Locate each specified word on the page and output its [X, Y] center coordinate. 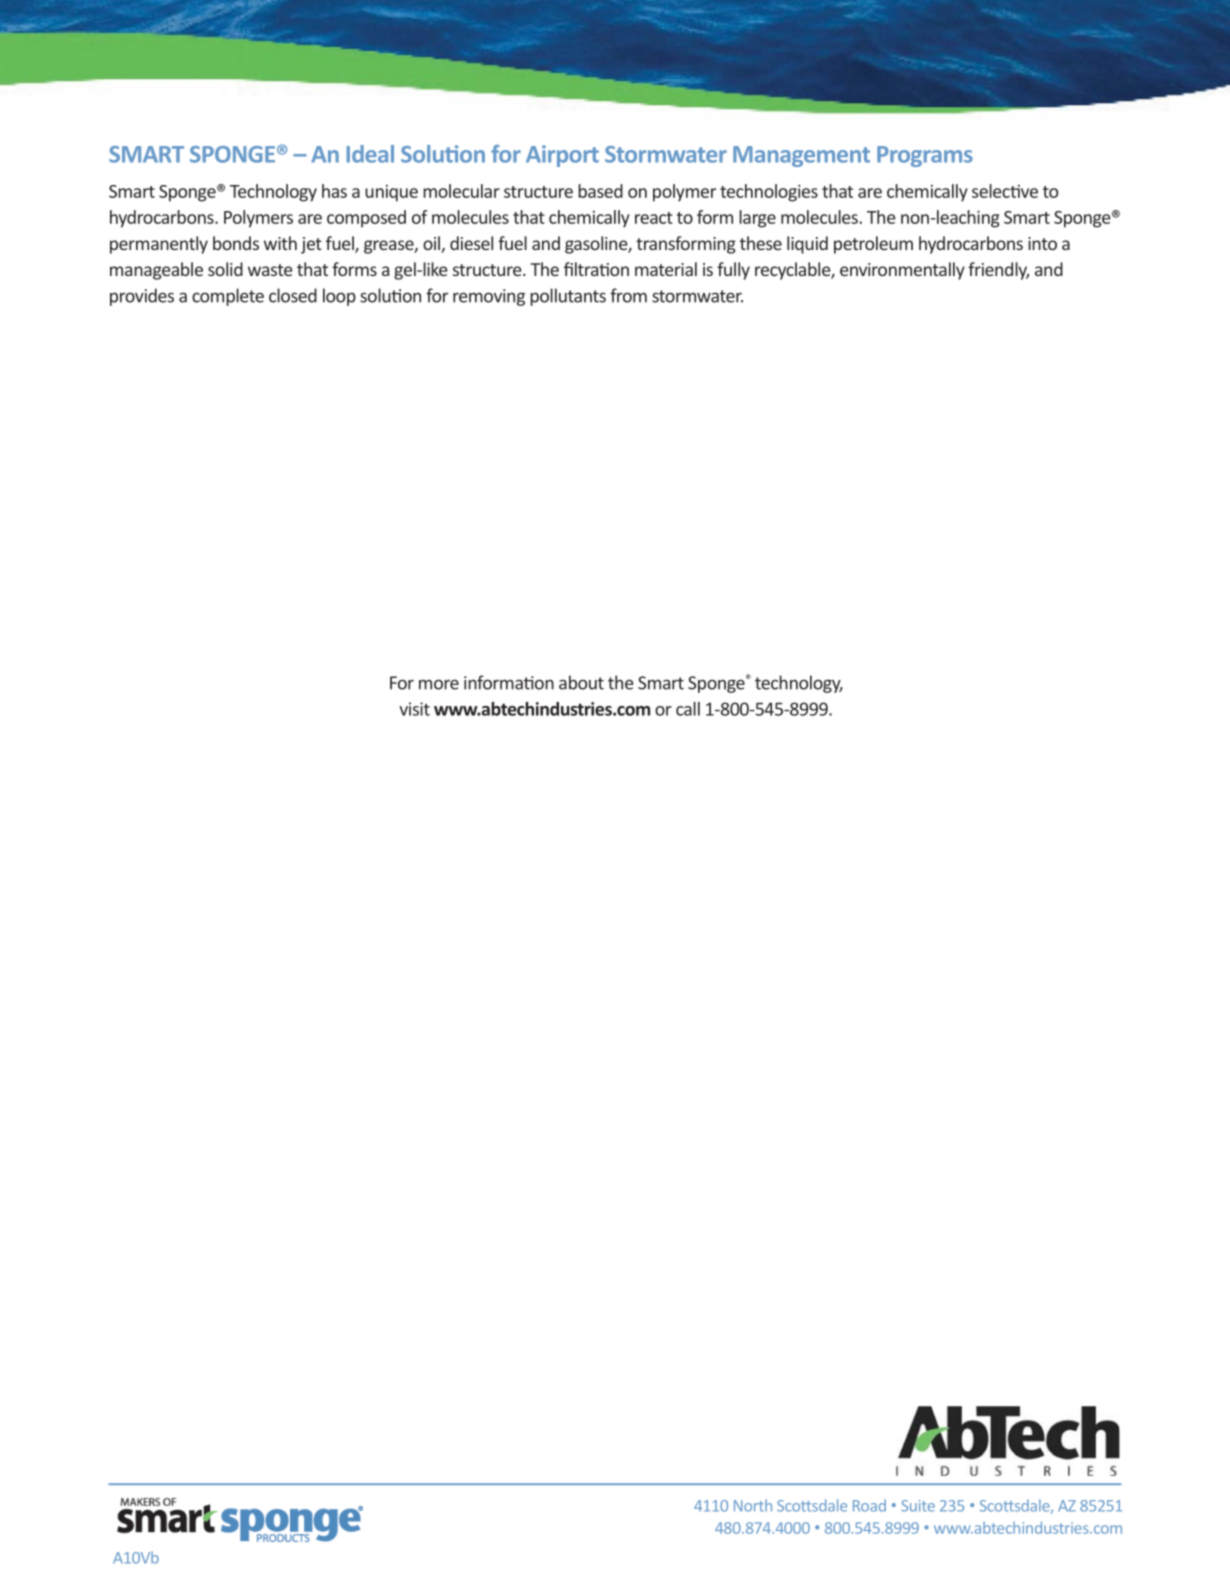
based [600, 191]
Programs [925, 156]
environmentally [902, 271]
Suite [918, 1506]
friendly [998, 271]
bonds [236, 243]
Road [869, 1505]
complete [228, 297]
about [581, 682]
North [753, 1505]
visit [414, 709]
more [439, 684]
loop [339, 297]
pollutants [568, 297]
